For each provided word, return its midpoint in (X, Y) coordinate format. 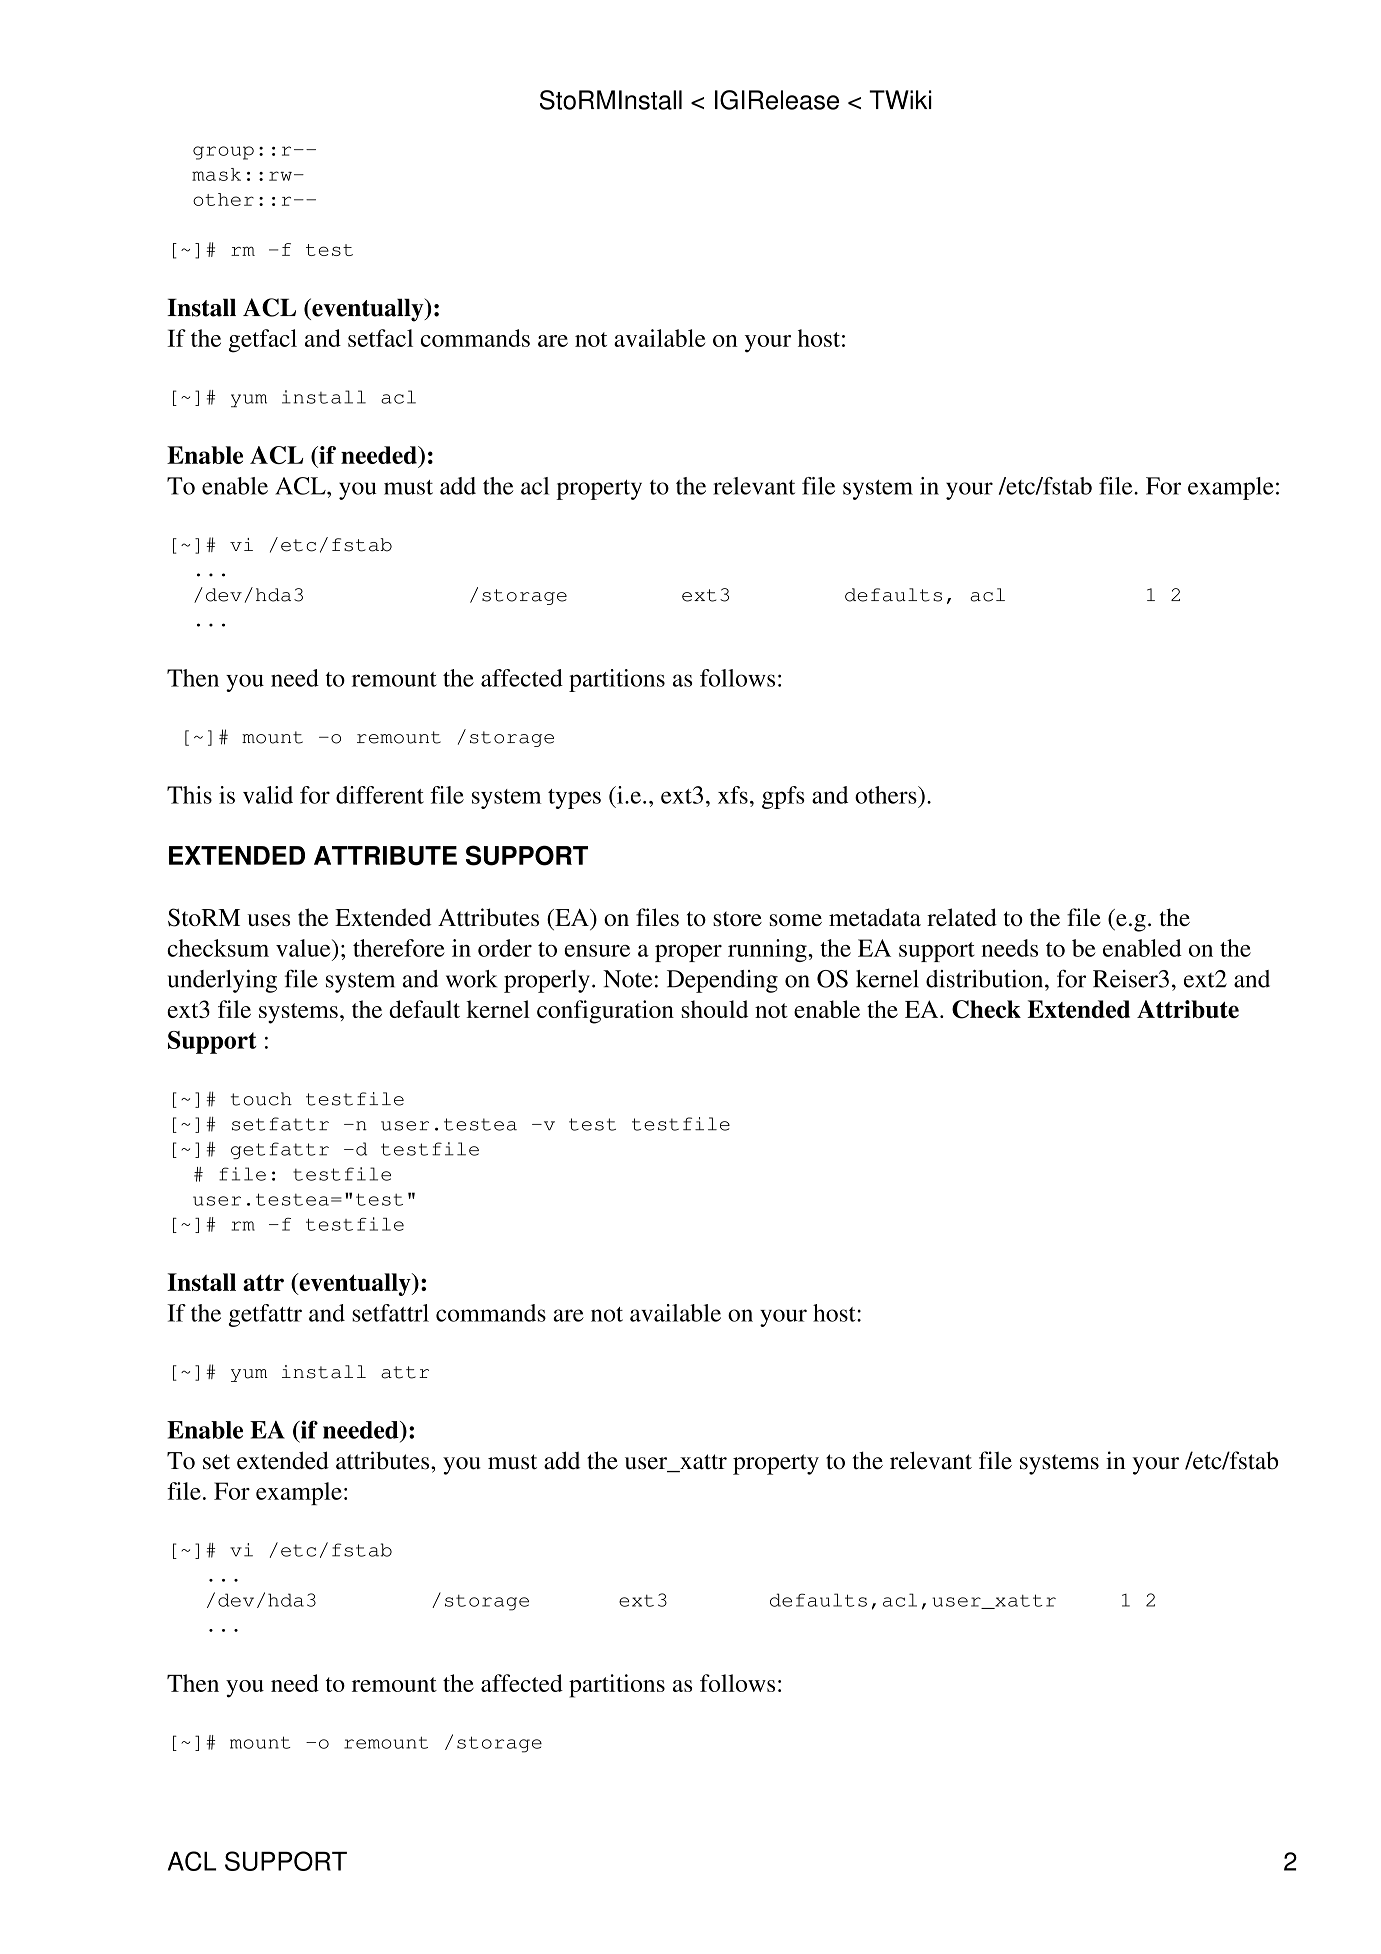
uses (268, 920)
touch (261, 1099)
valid (268, 795)
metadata (875, 917)
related (962, 917)
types (574, 799)
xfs (733, 795)
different (380, 795)
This (189, 795)
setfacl (380, 338)
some (796, 920)
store (737, 918)
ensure (597, 951)
